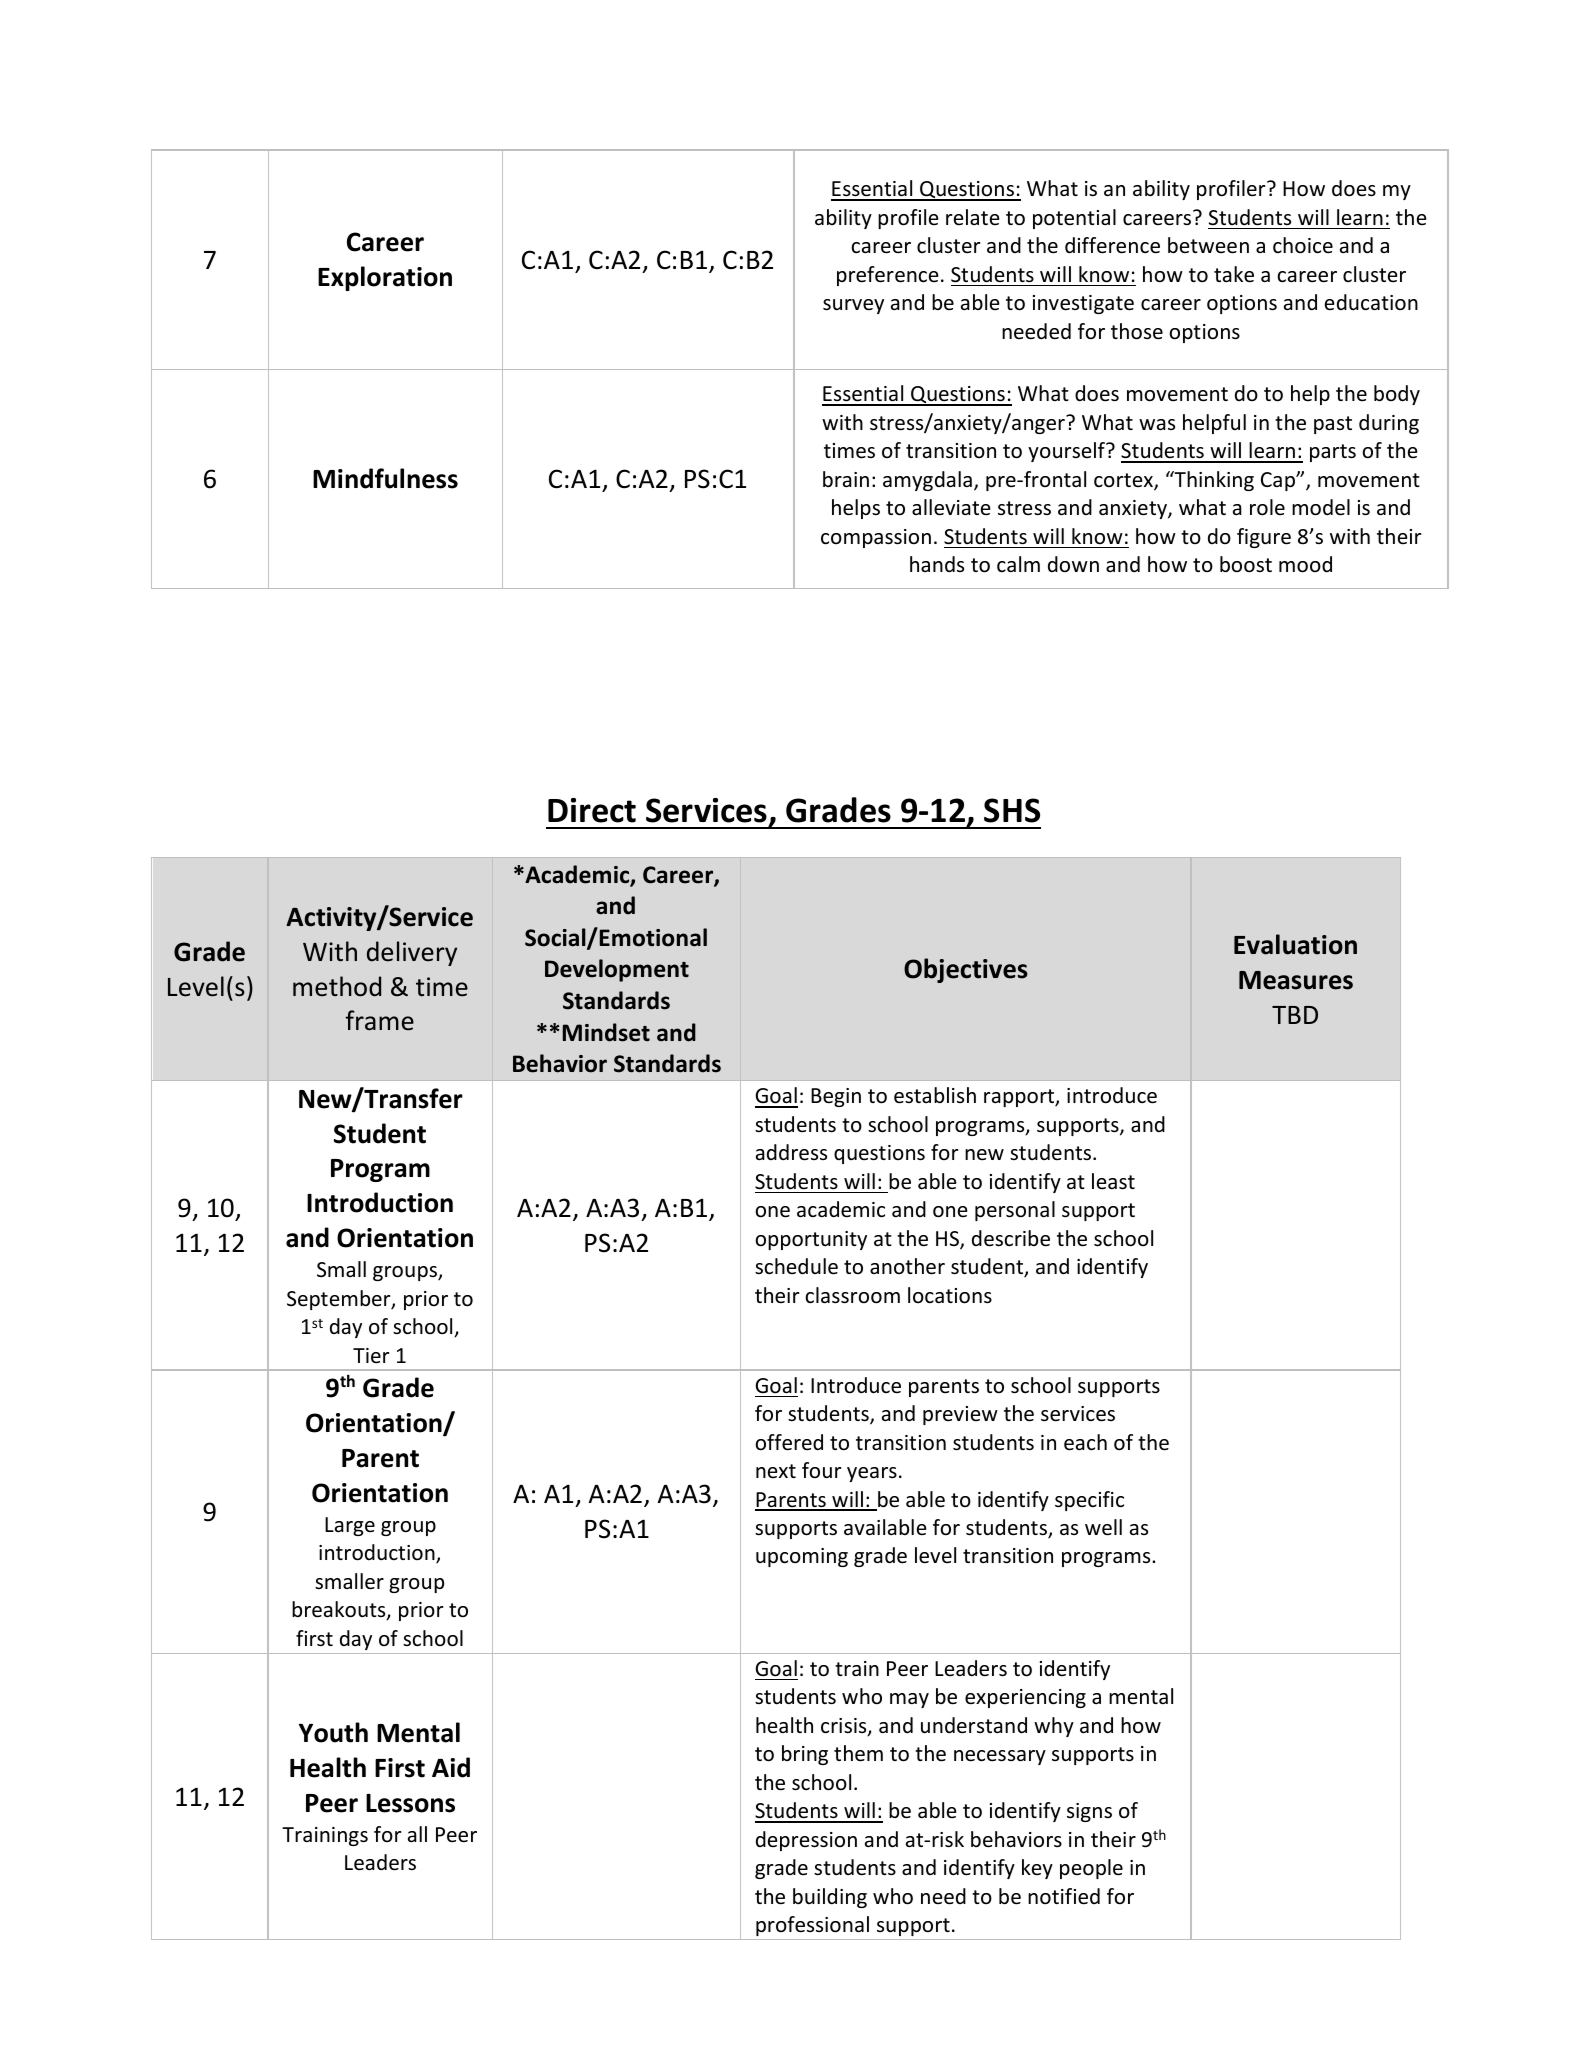 The height and width of the page is (2055, 1588). I want to click on Evaluation, so click(1295, 944).
